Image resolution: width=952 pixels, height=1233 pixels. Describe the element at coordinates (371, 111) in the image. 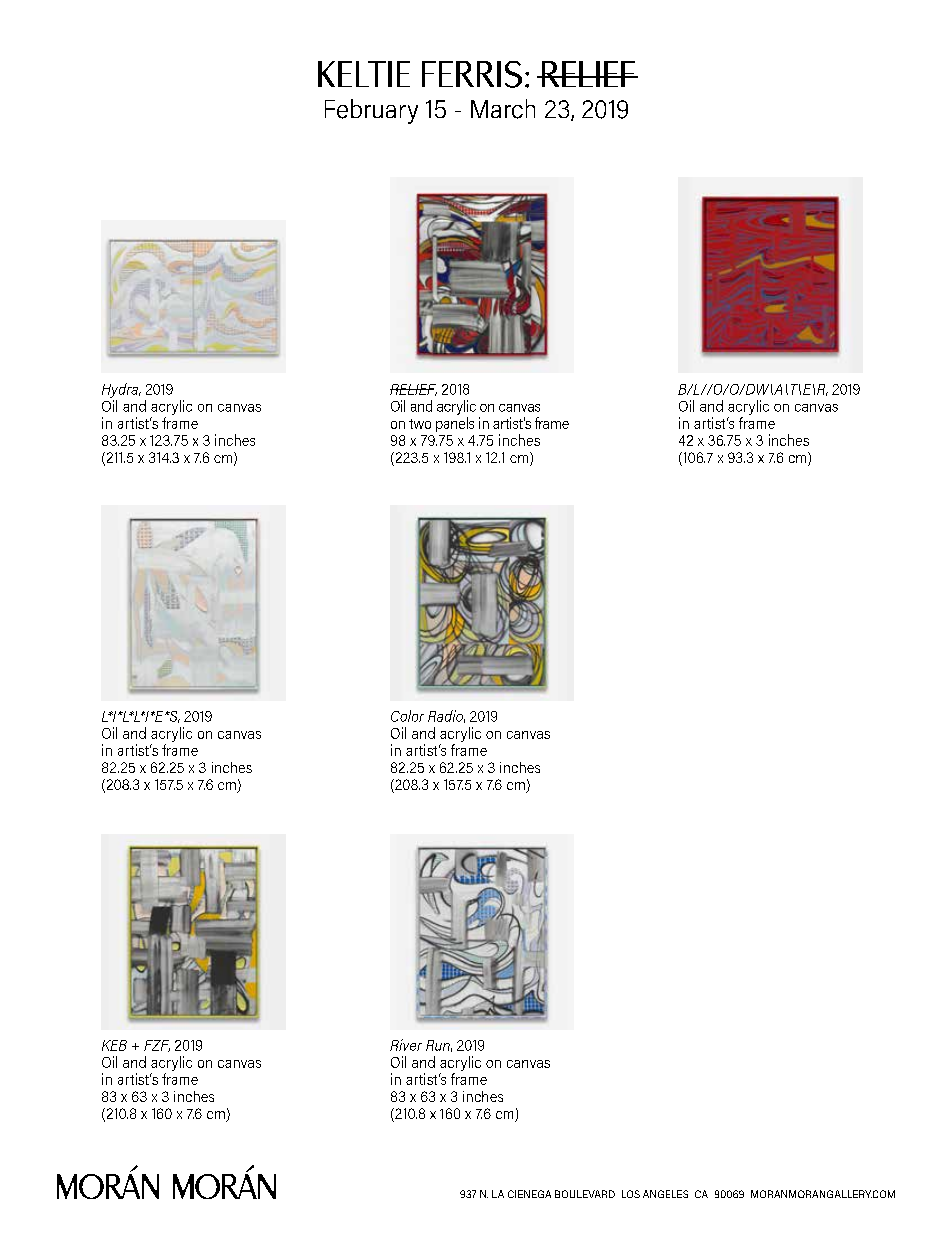

I see `February` at that location.
